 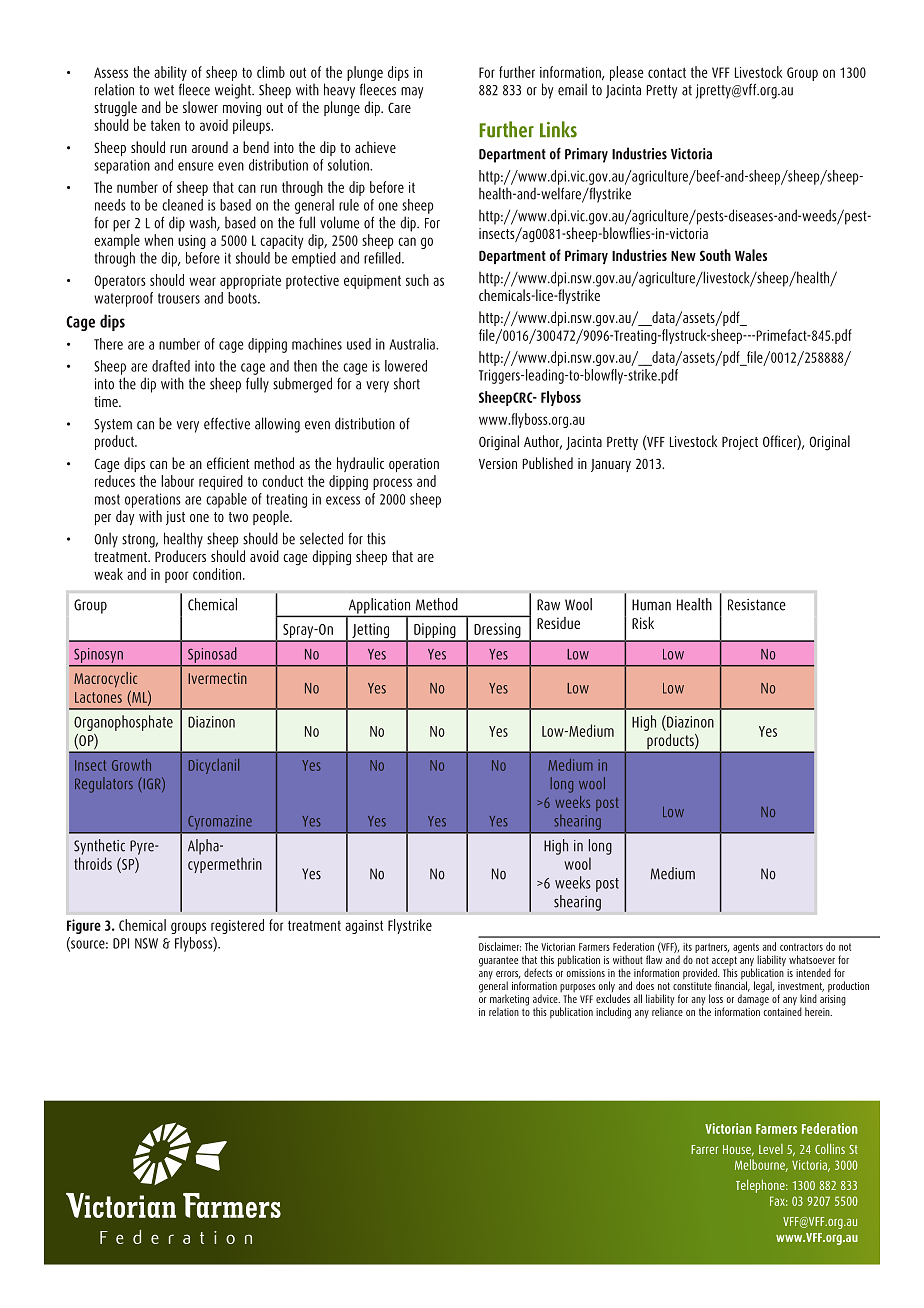 I want to click on Australia, so click(x=413, y=344).
